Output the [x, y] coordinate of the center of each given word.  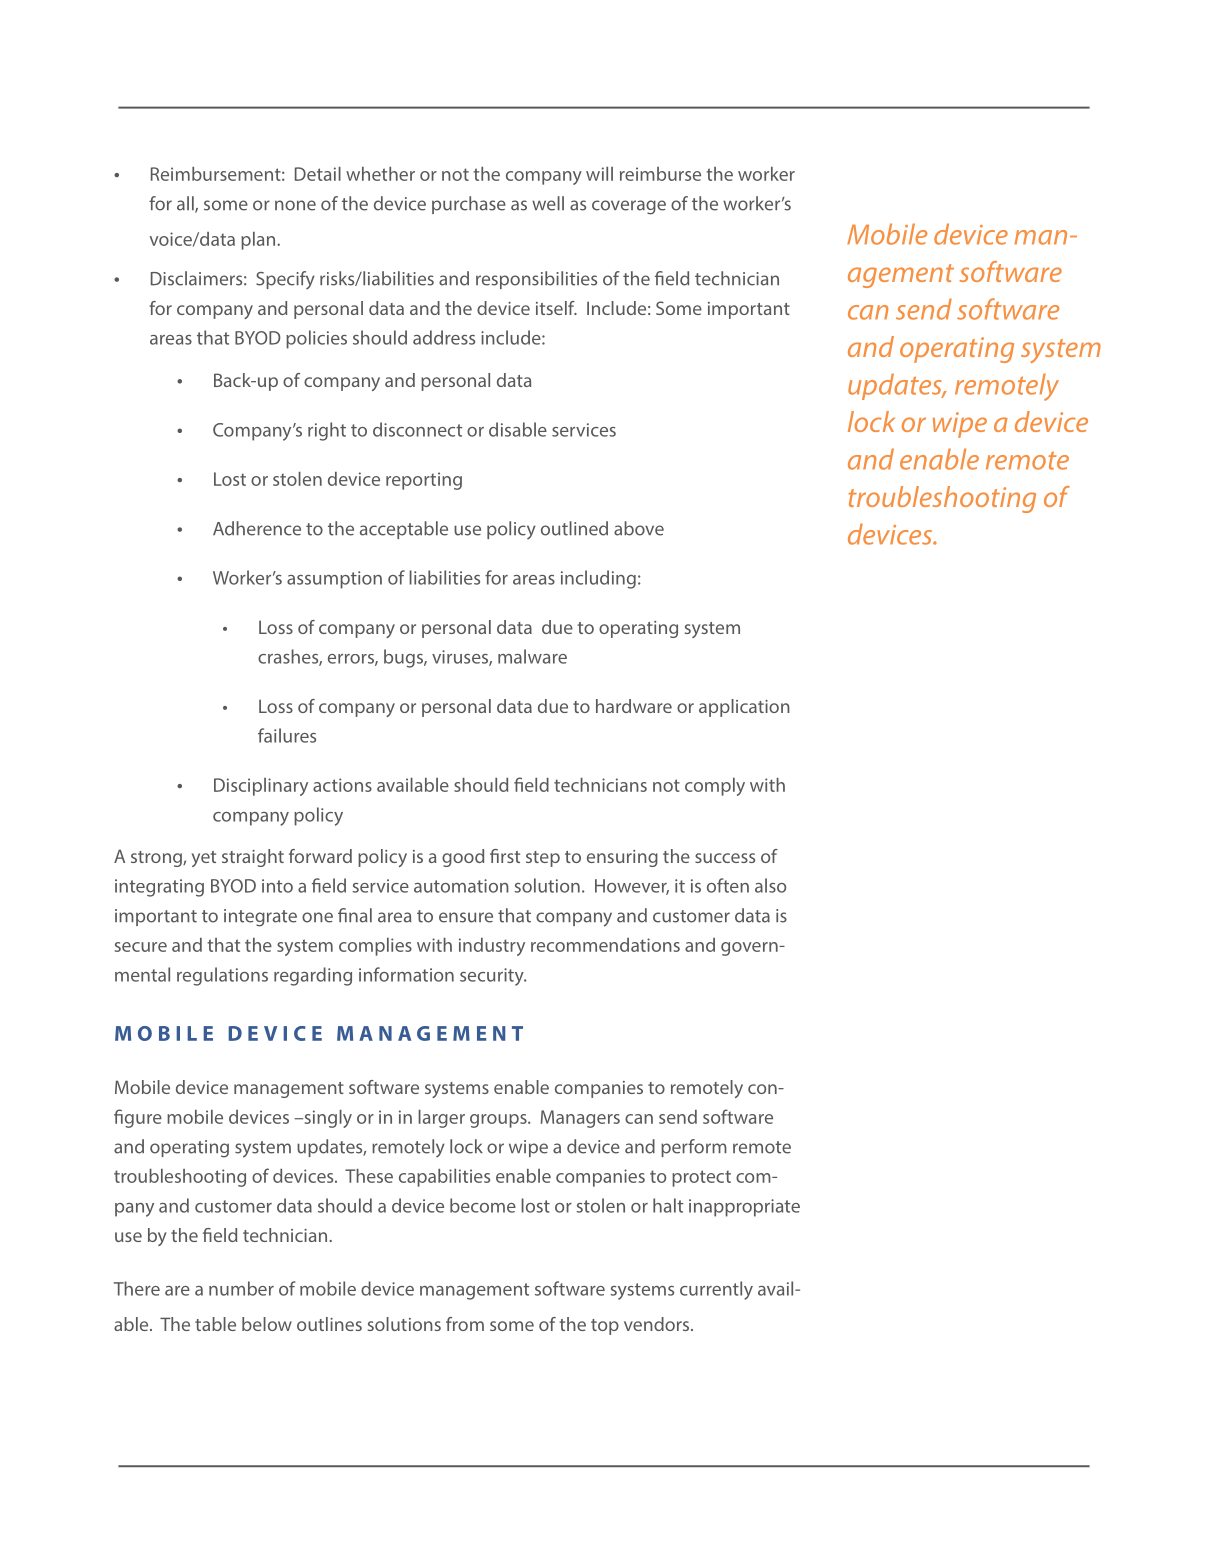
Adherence [257, 528]
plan [259, 241]
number [241, 1288]
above [639, 528]
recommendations [605, 945]
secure [141, 947]
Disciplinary [261, 787]
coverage [629, 207]
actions [342, 785]
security [493, 977]
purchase [469, 205]
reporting [424, 481]
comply [715, 787]
